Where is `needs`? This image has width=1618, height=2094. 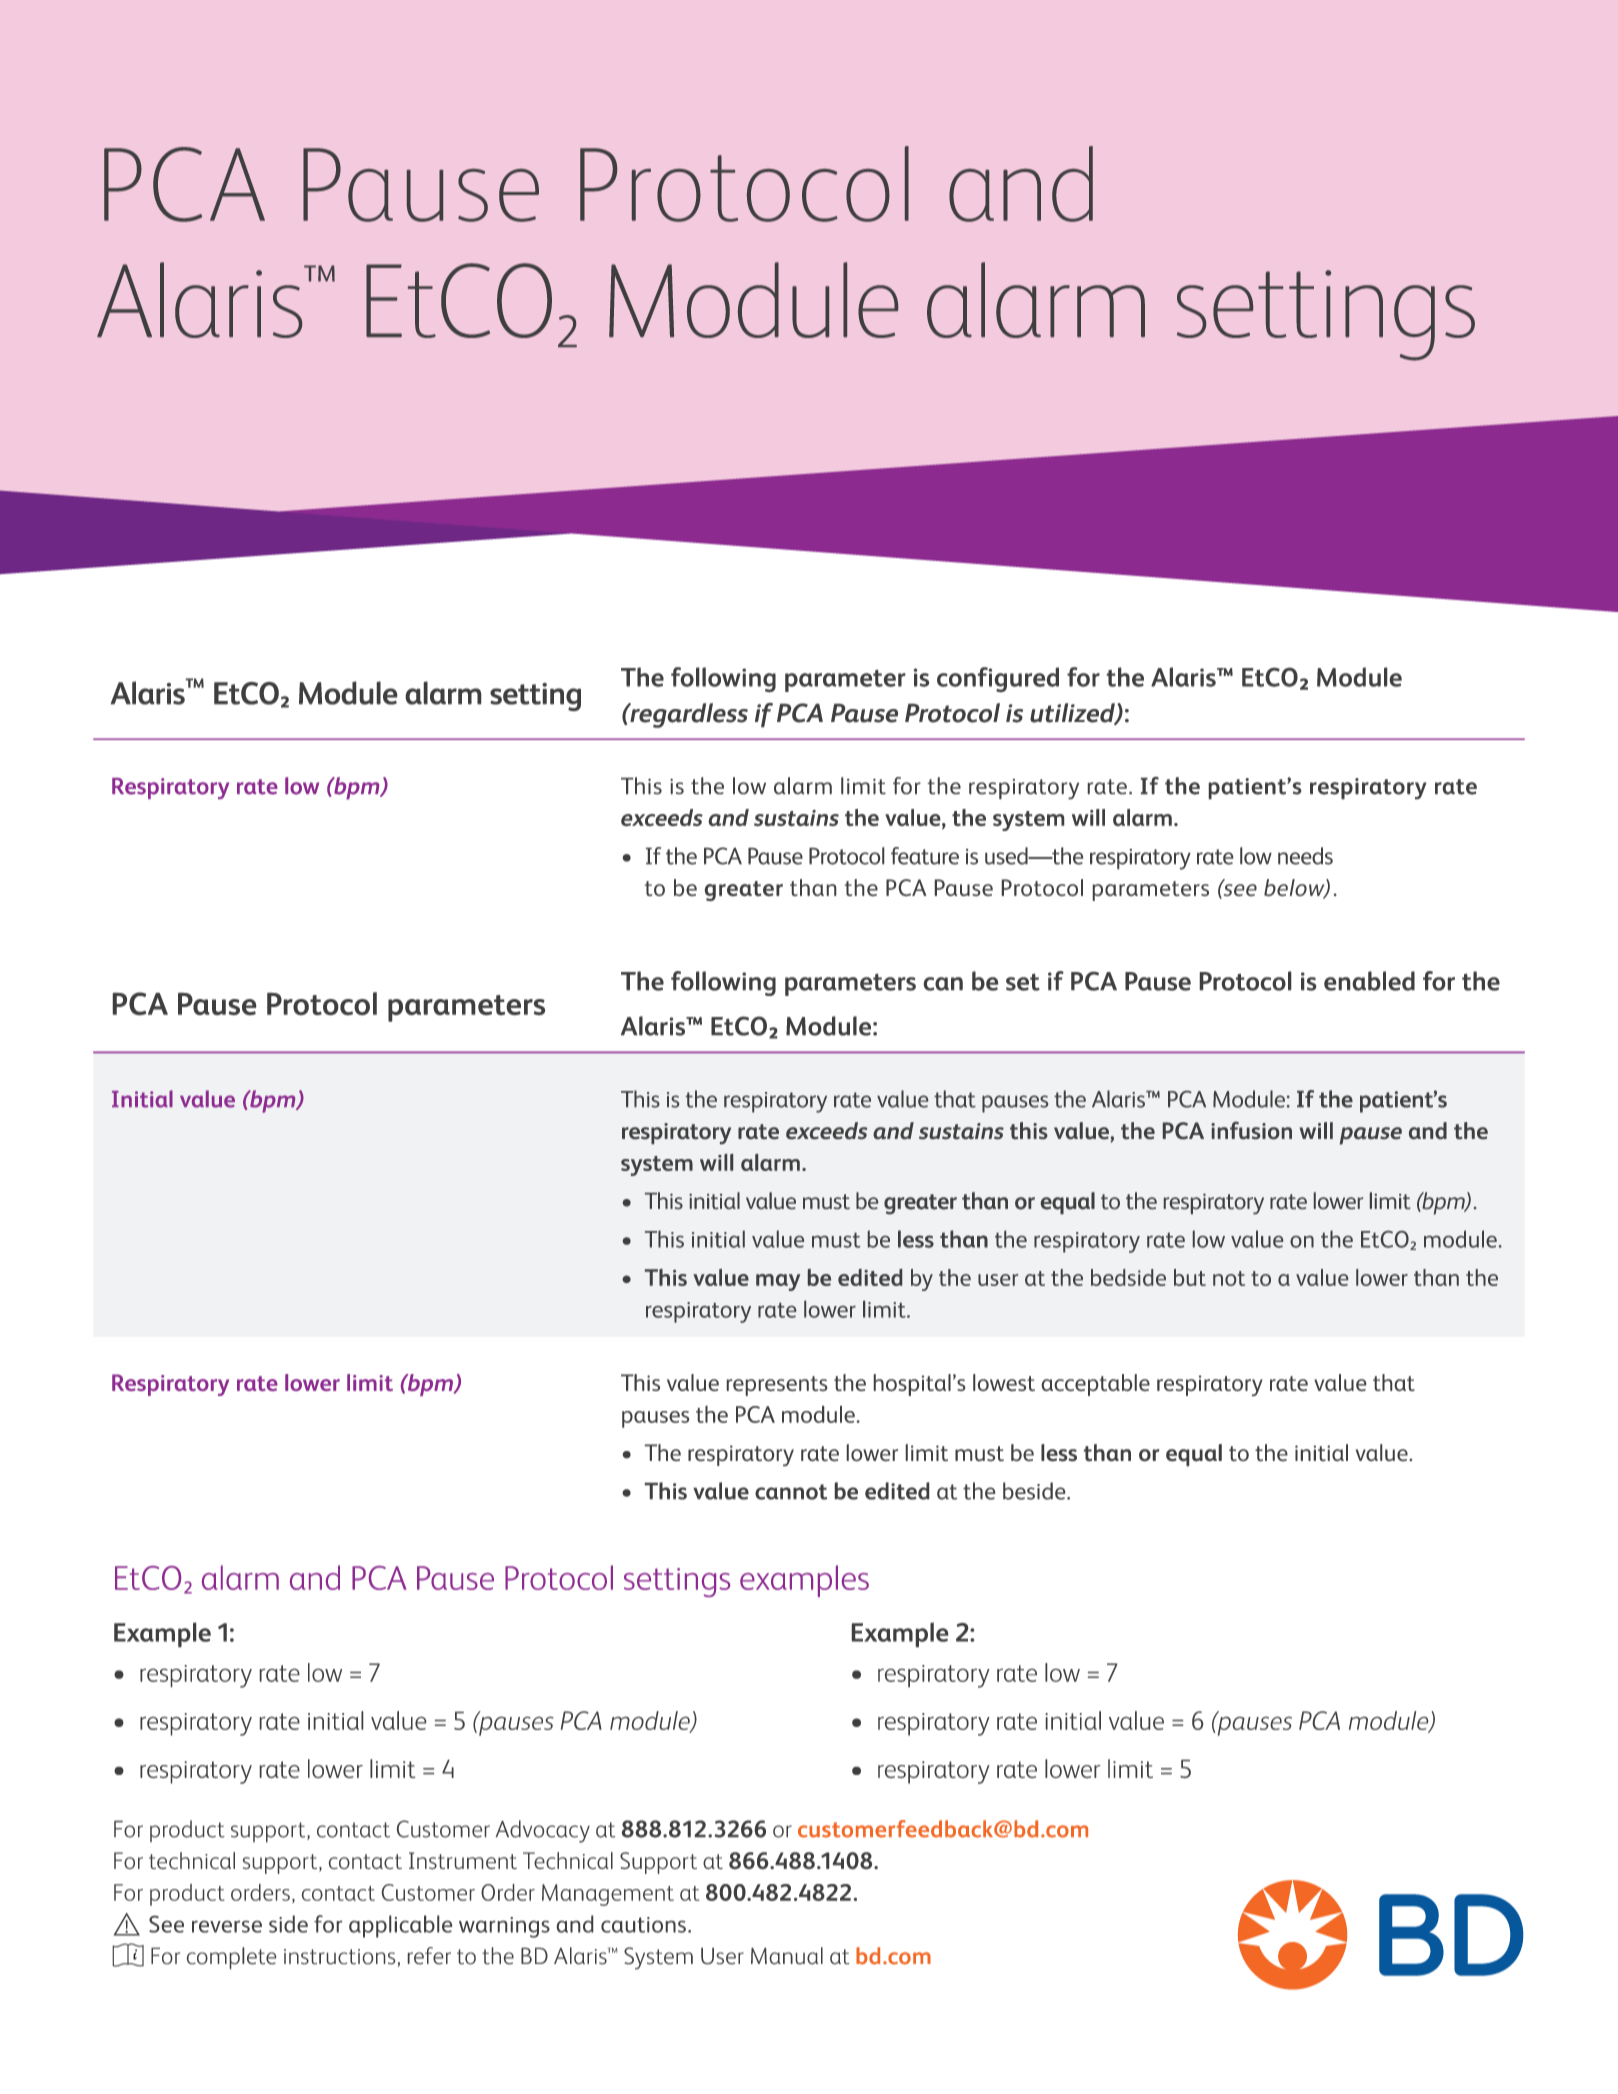 needs is located at coordinates (1305, 856).
